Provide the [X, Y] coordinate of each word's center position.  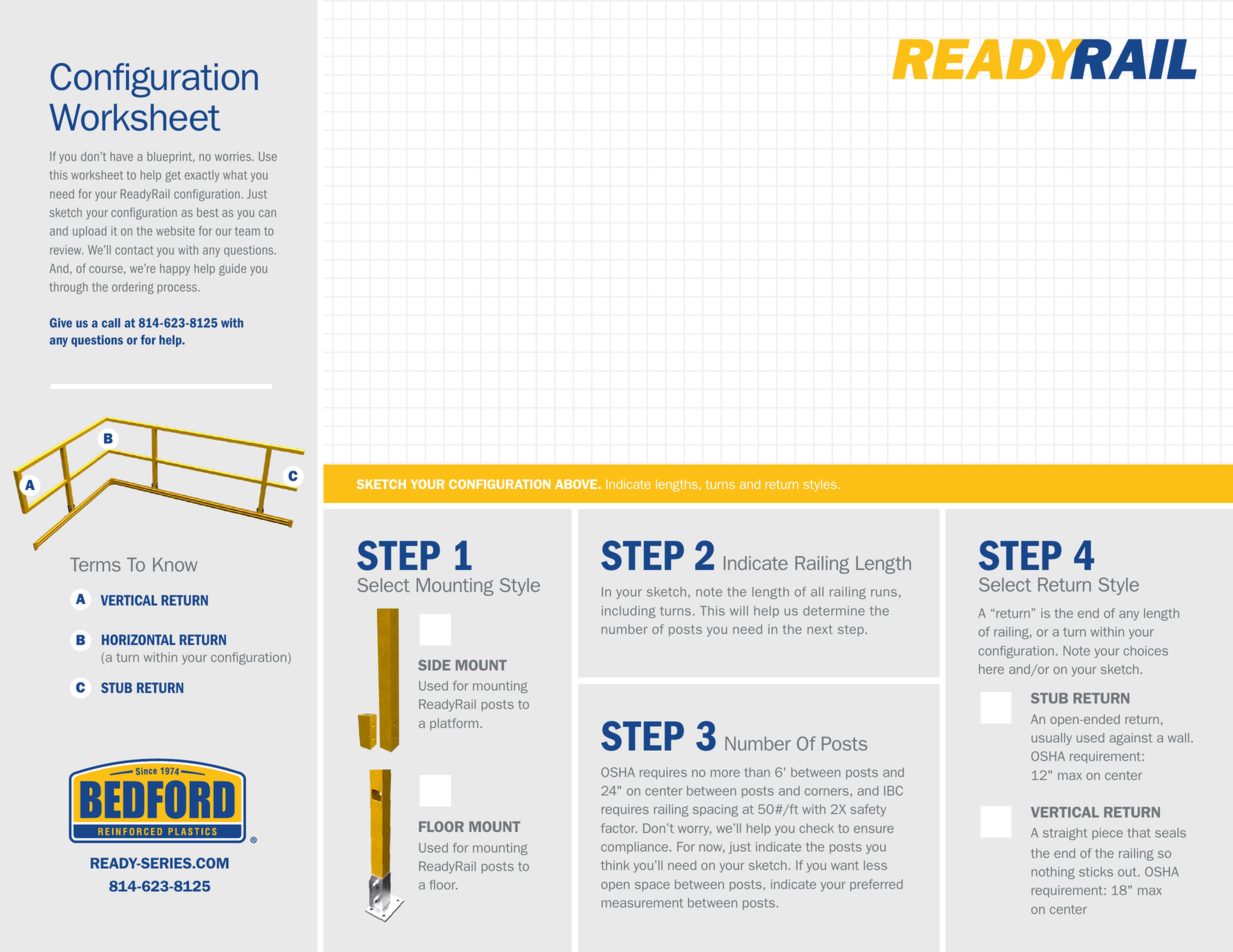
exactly [202, 176]
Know [175, 564]
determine [834, 611]
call [111, 323]
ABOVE [577, 484]
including [629, 612]
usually [1051, 739]
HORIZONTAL [139, 639]
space [652, 886]
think [615, 865]
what [235, 175]
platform [455, 724]
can [267, 213]
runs [884, 593]
